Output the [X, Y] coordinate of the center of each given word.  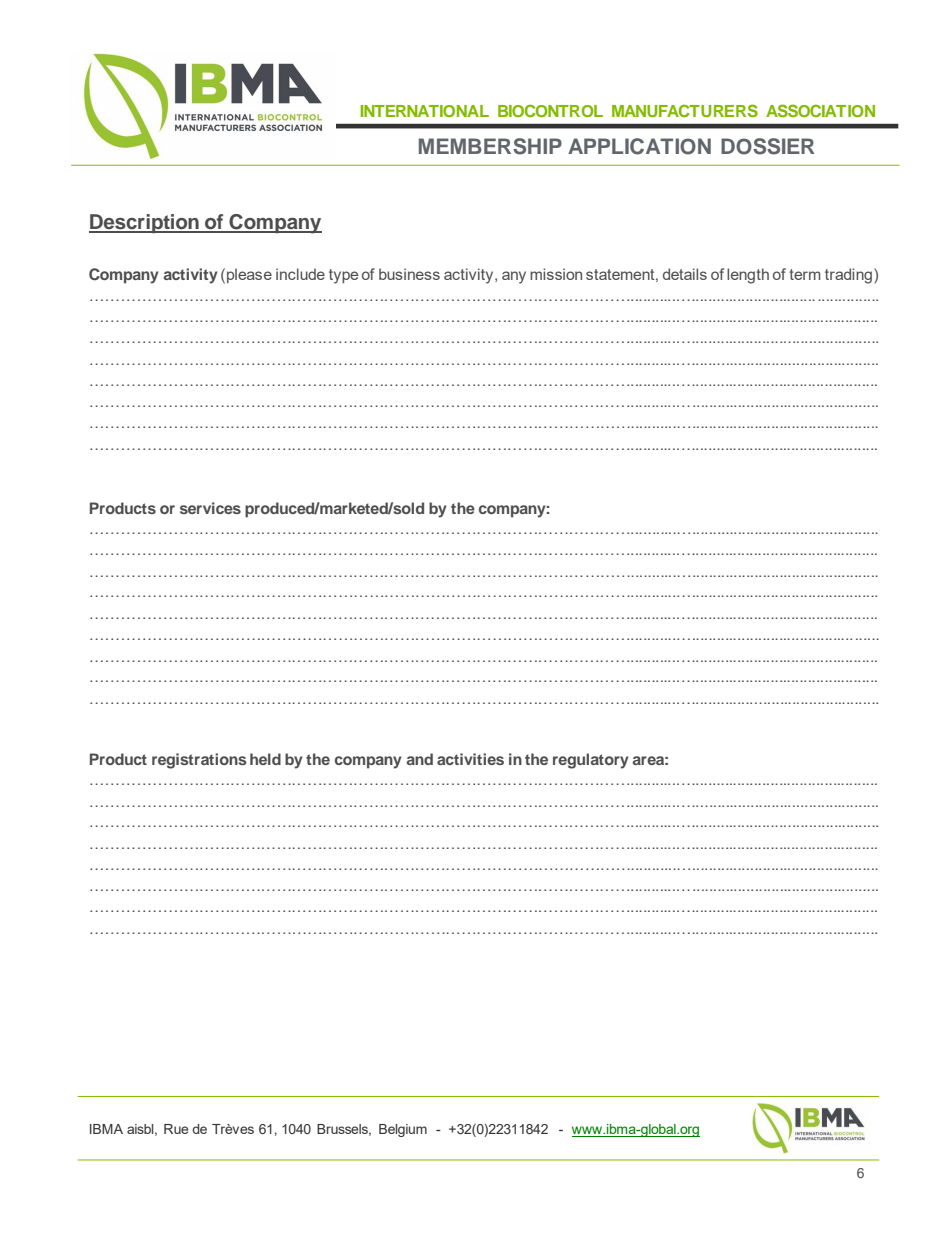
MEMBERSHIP [490, 146]
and [420, 759]
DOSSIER [768, 146]
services [210, 508]
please [249, 275]
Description [145, 224]
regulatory [591, 761]
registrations [199, 761]
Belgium [403, 1130]
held [265, 759]
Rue [176, 1129]
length [748, 276]
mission [556, 274]
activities [470, 759]
